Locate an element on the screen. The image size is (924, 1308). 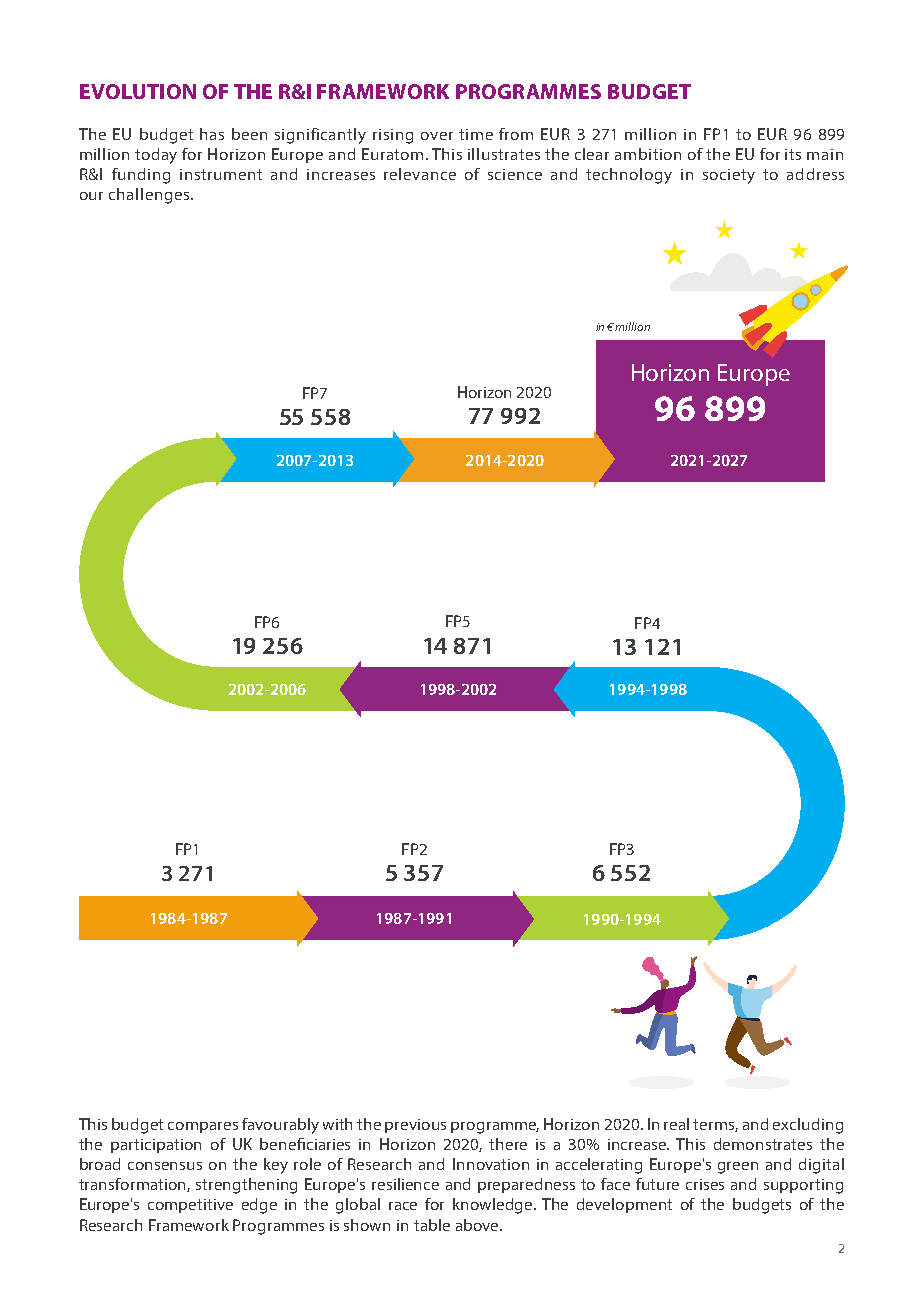
challenges is located at coordinates (150, 196).
